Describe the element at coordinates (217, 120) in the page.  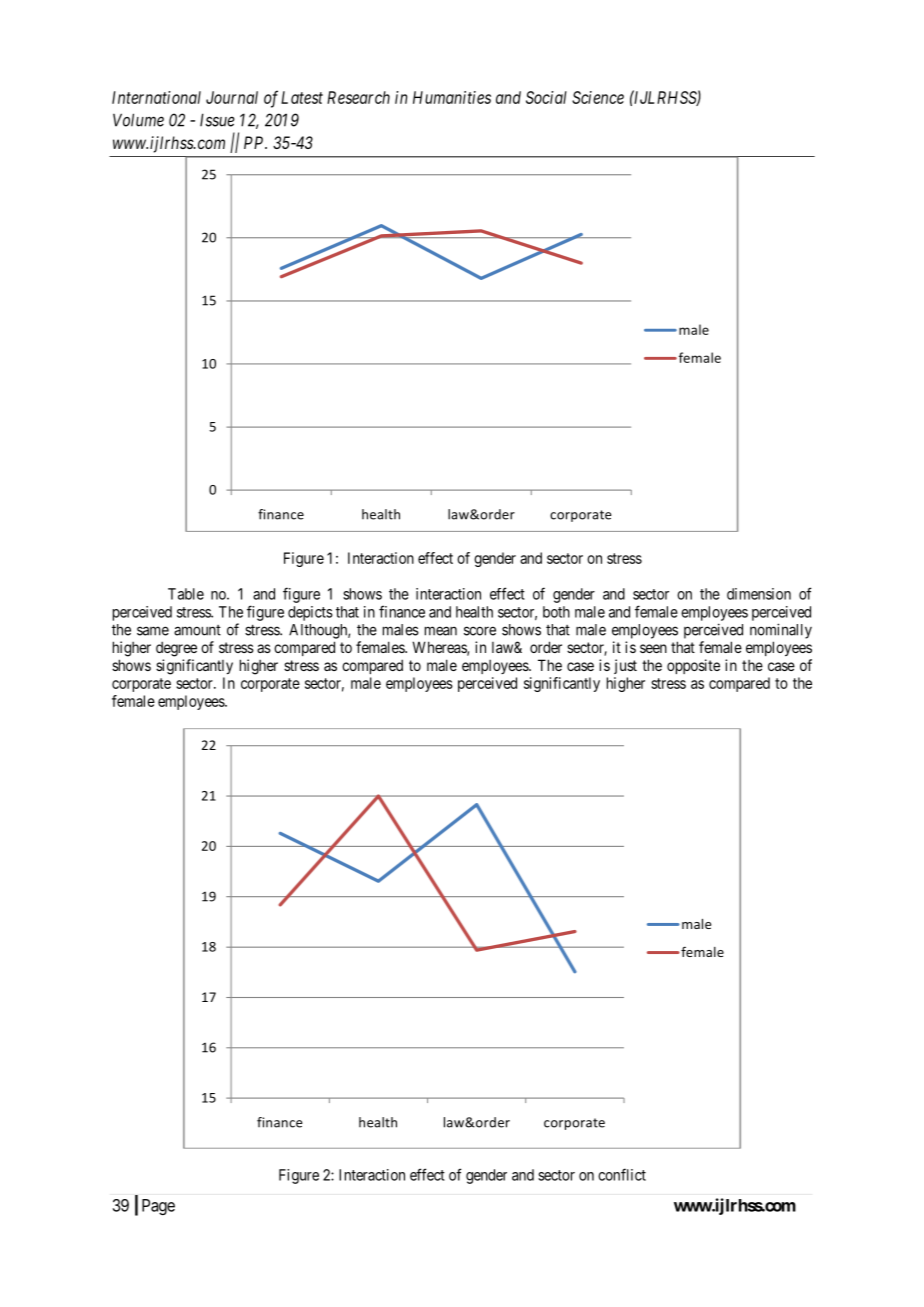
I see `Issue` at that location.
